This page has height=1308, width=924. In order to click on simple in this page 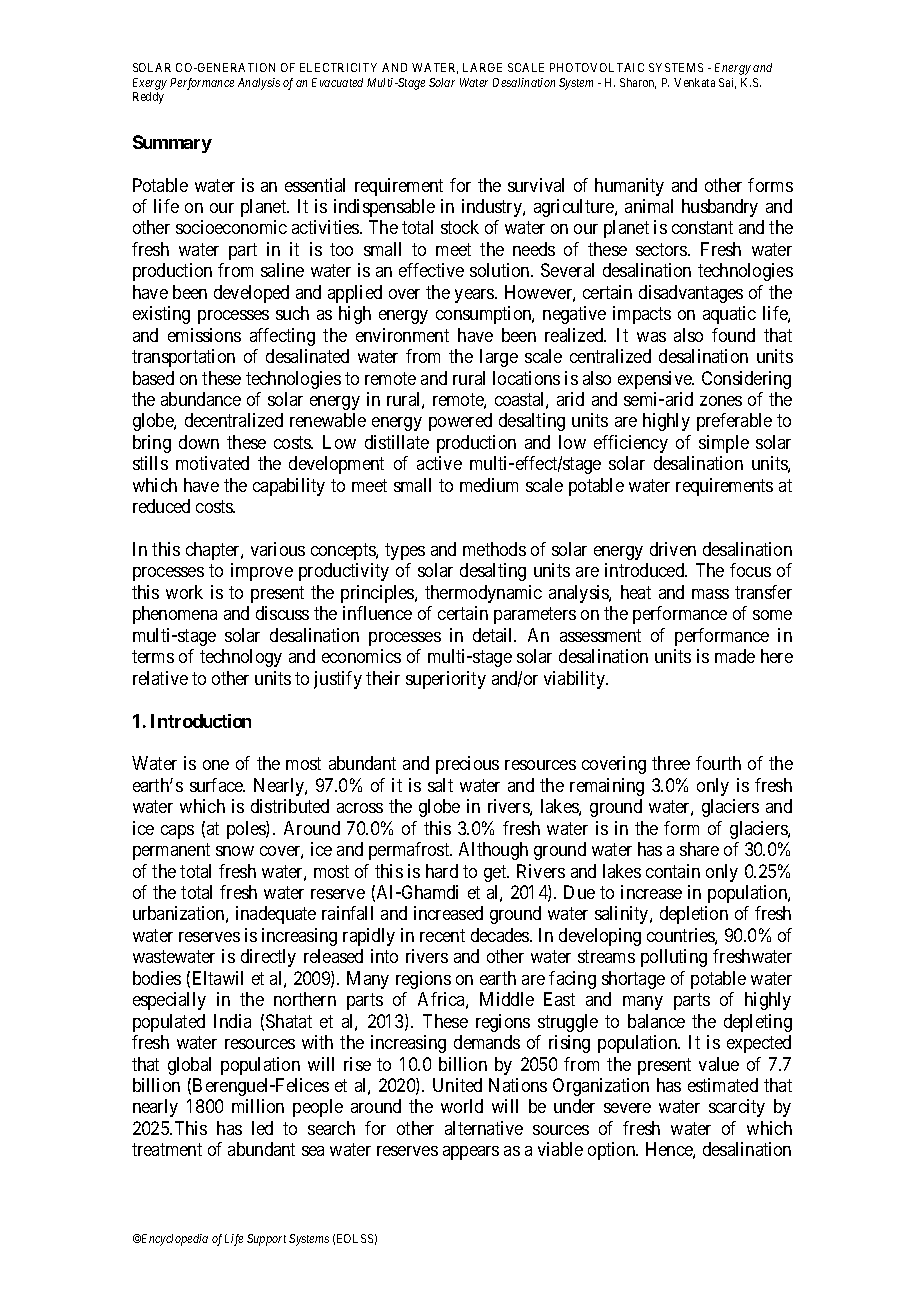, I will do `click(724, 444)`.
